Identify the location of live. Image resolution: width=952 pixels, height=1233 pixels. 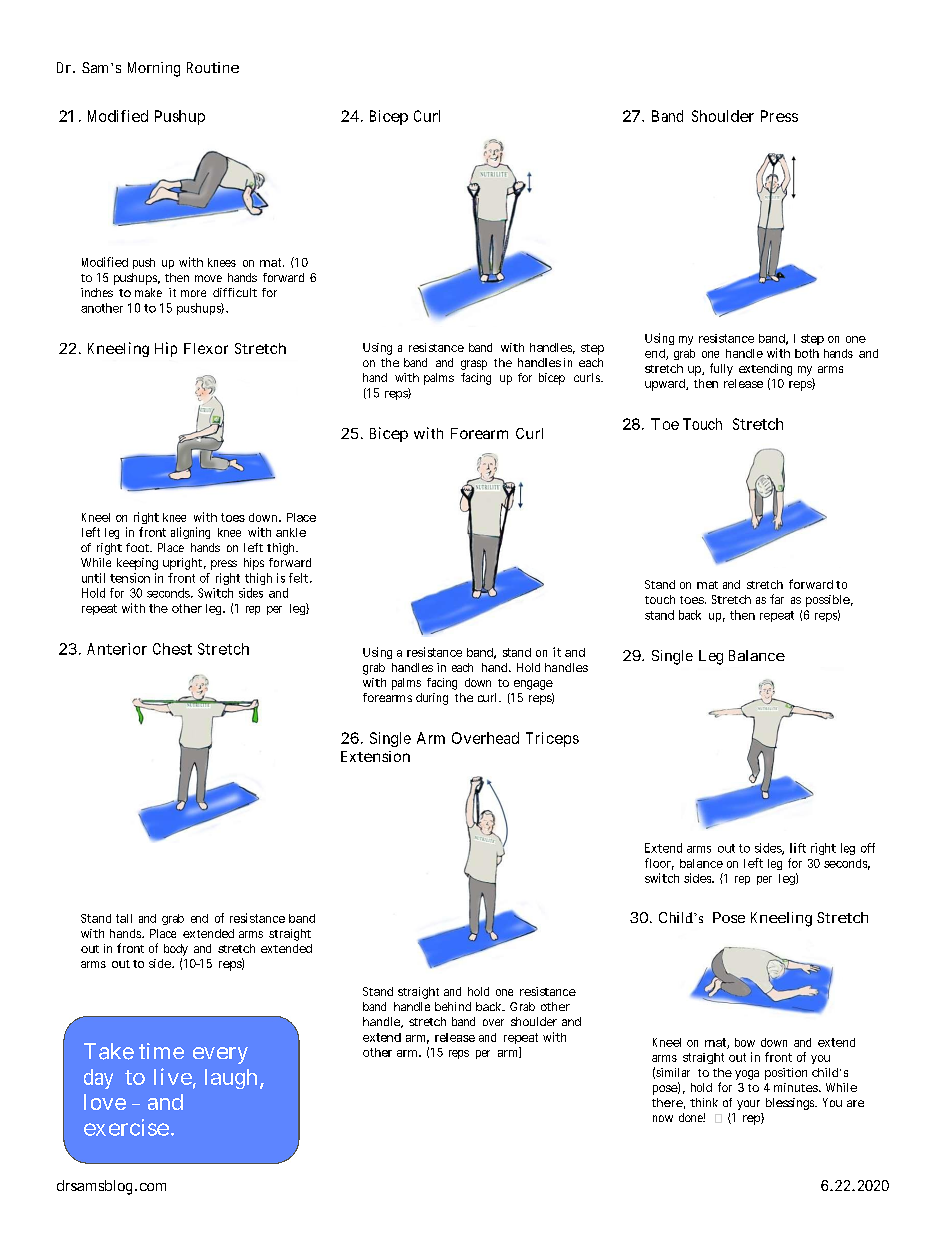
(173, 1076).
